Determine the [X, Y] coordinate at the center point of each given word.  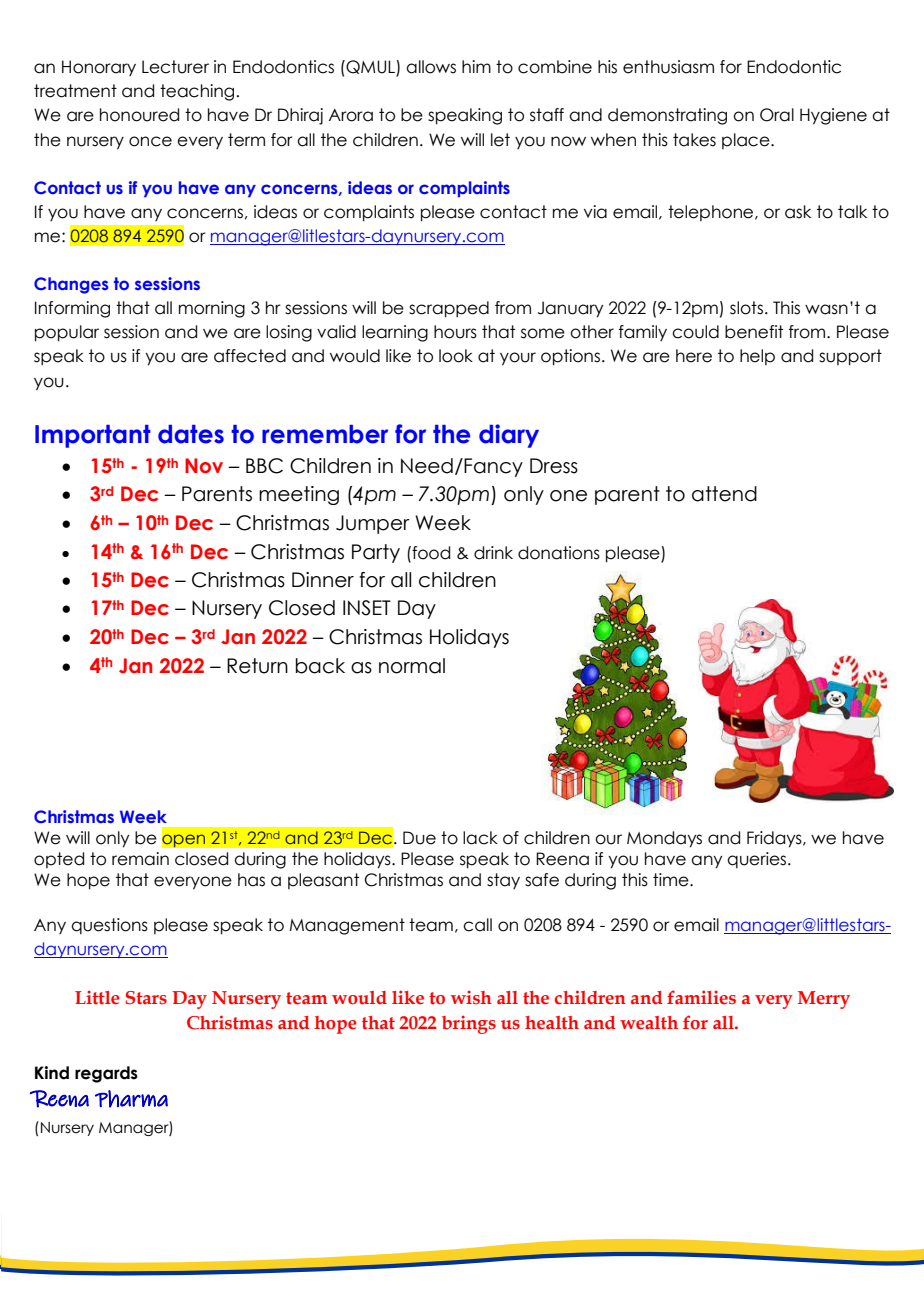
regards [106, 1074]
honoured [139, 115]
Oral [777, 115]
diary [509, 436]
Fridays [775, 839]
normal [412, 666]
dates [191, 434]
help [757, 357]
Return [257, 666]
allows [431, 67]
